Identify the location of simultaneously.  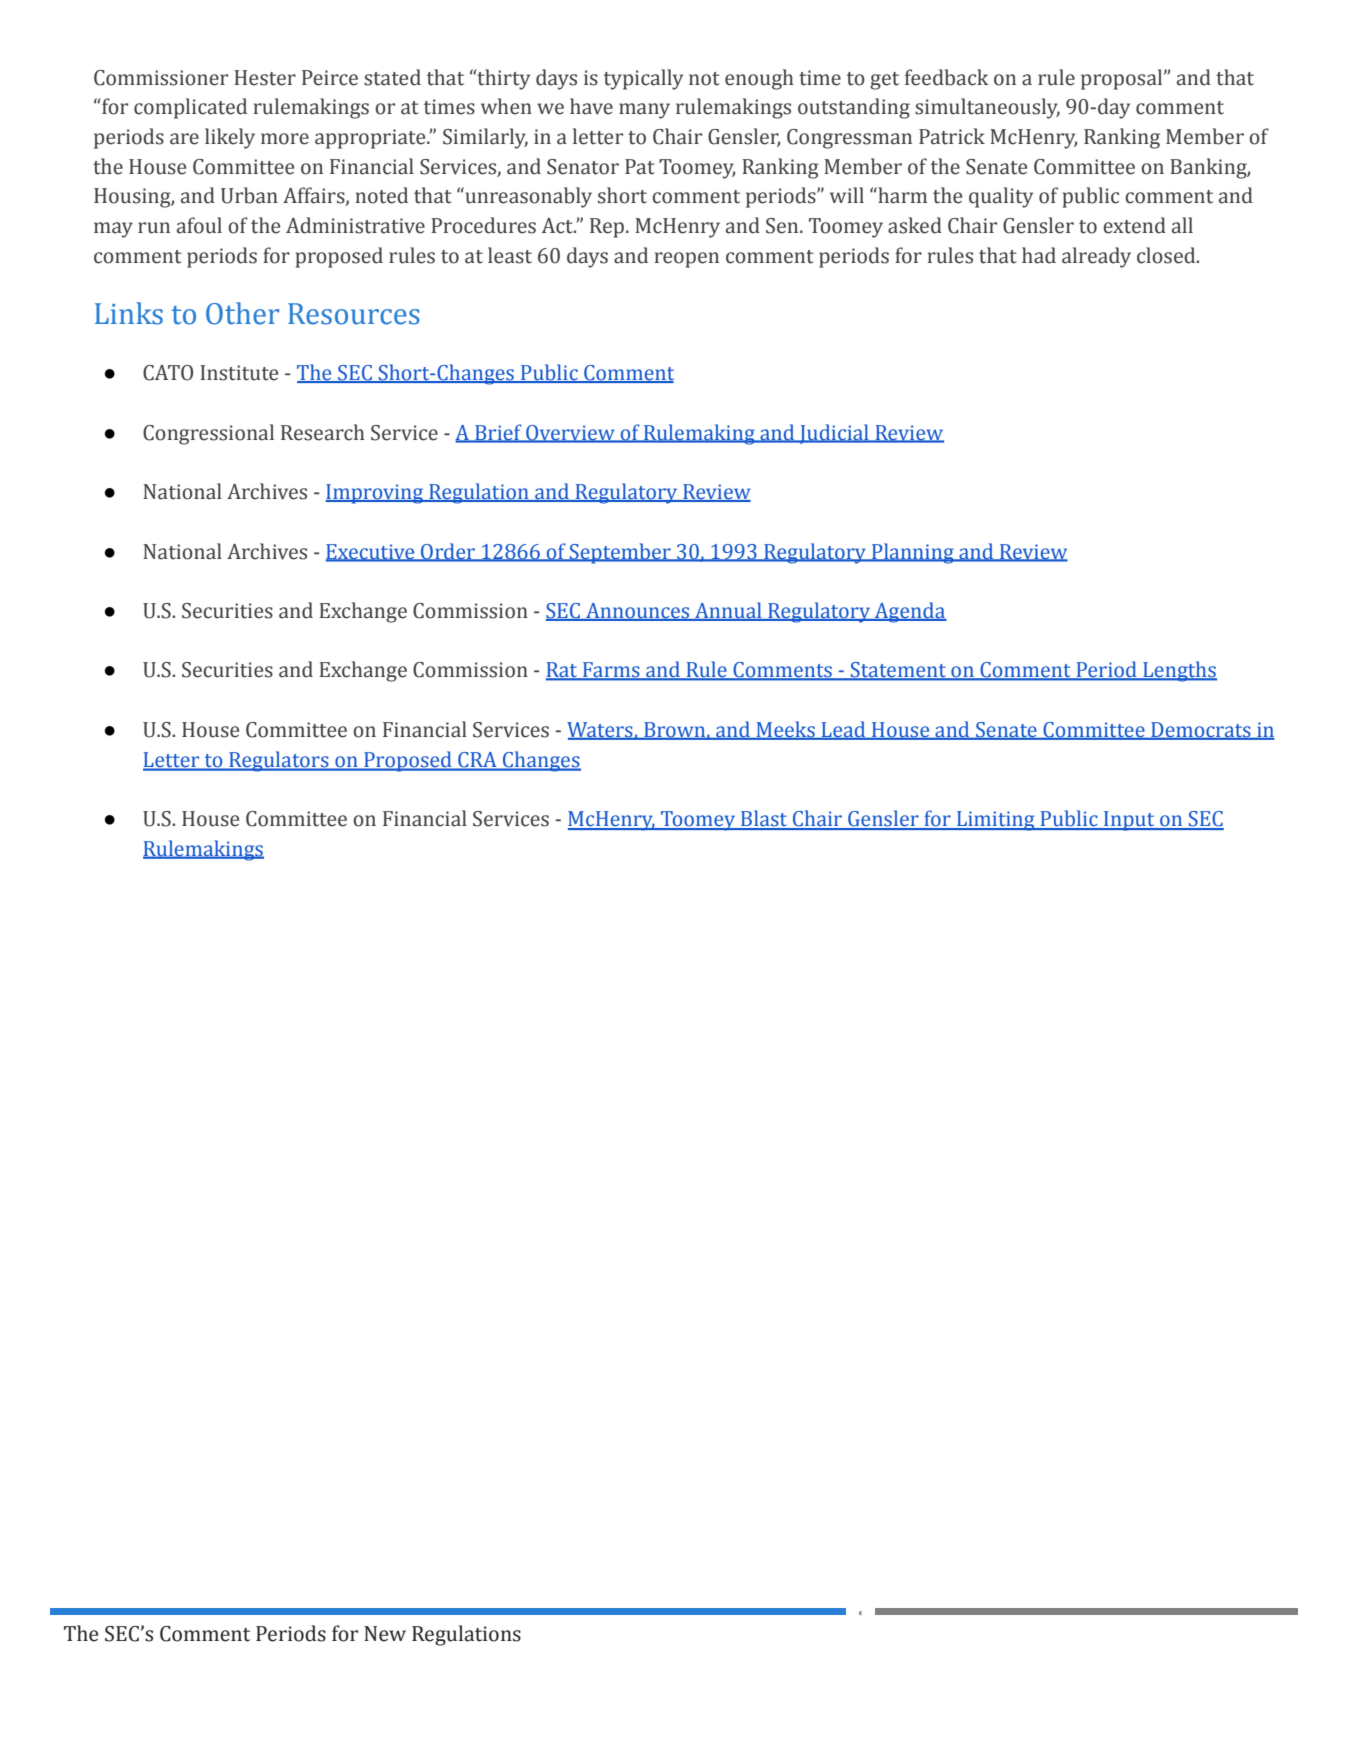
(987, 108).
